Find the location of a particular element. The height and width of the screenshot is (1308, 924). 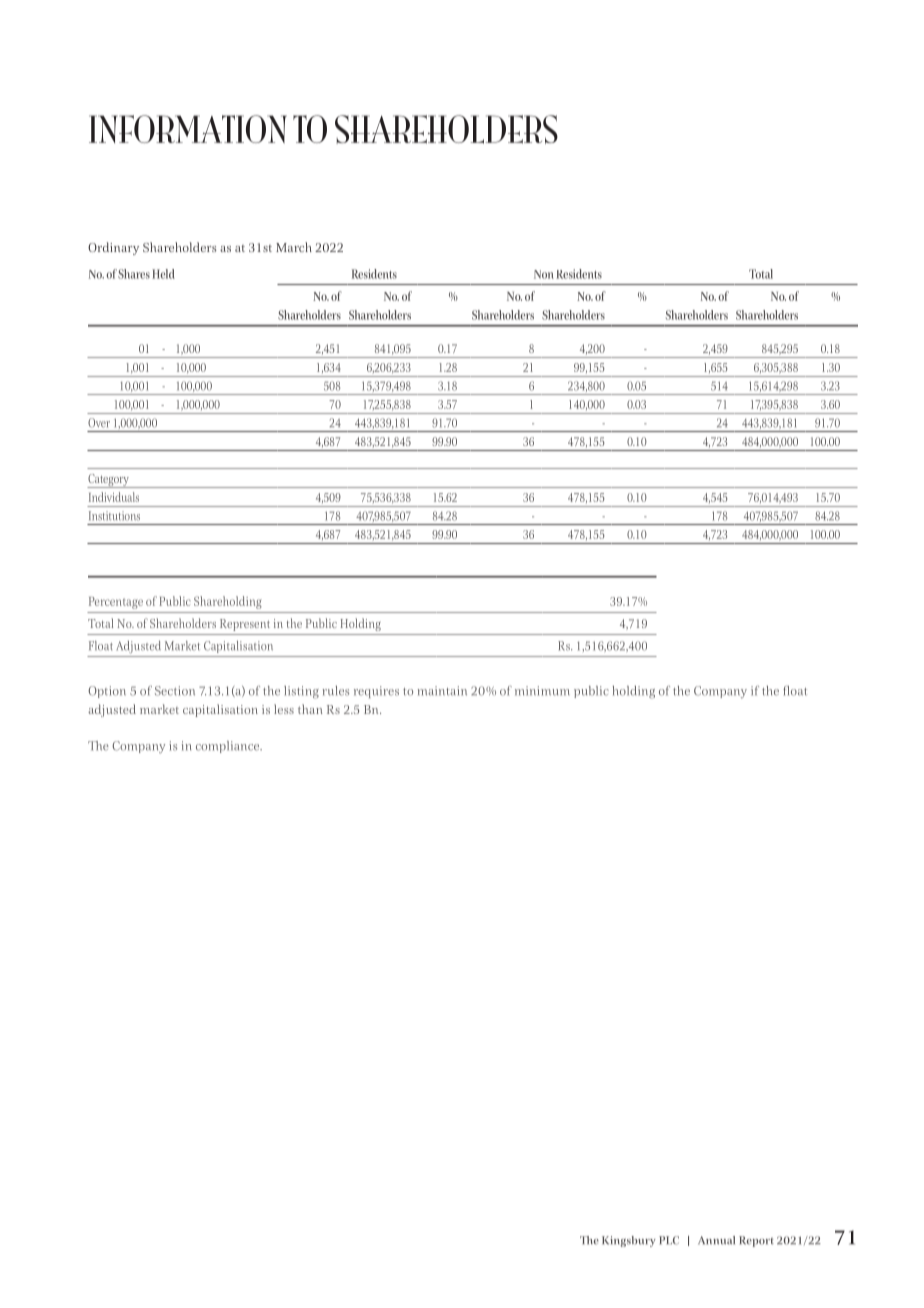

rules is located at coordinates (336, 691).
